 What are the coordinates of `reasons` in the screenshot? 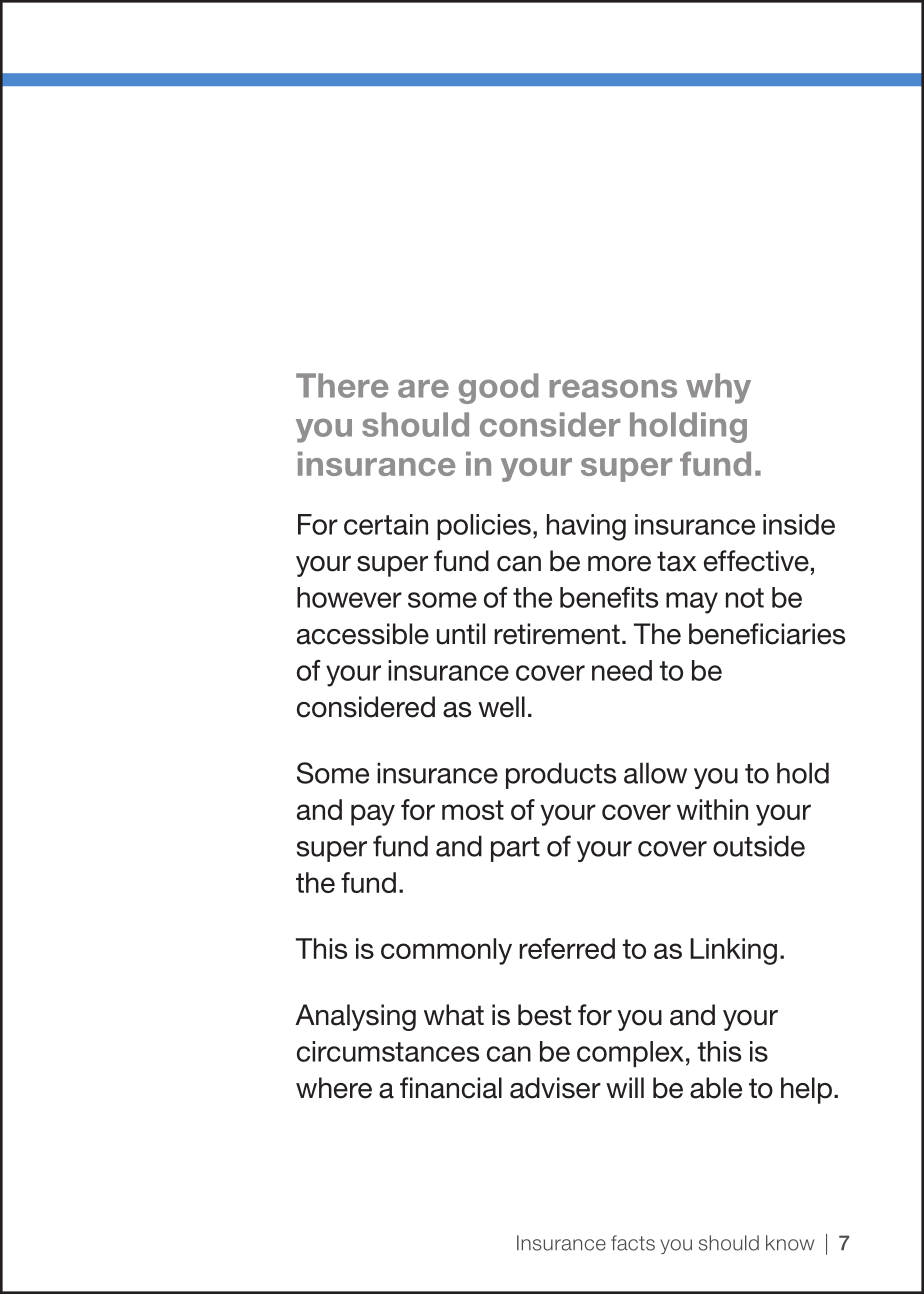 It's located at (613, 388).
